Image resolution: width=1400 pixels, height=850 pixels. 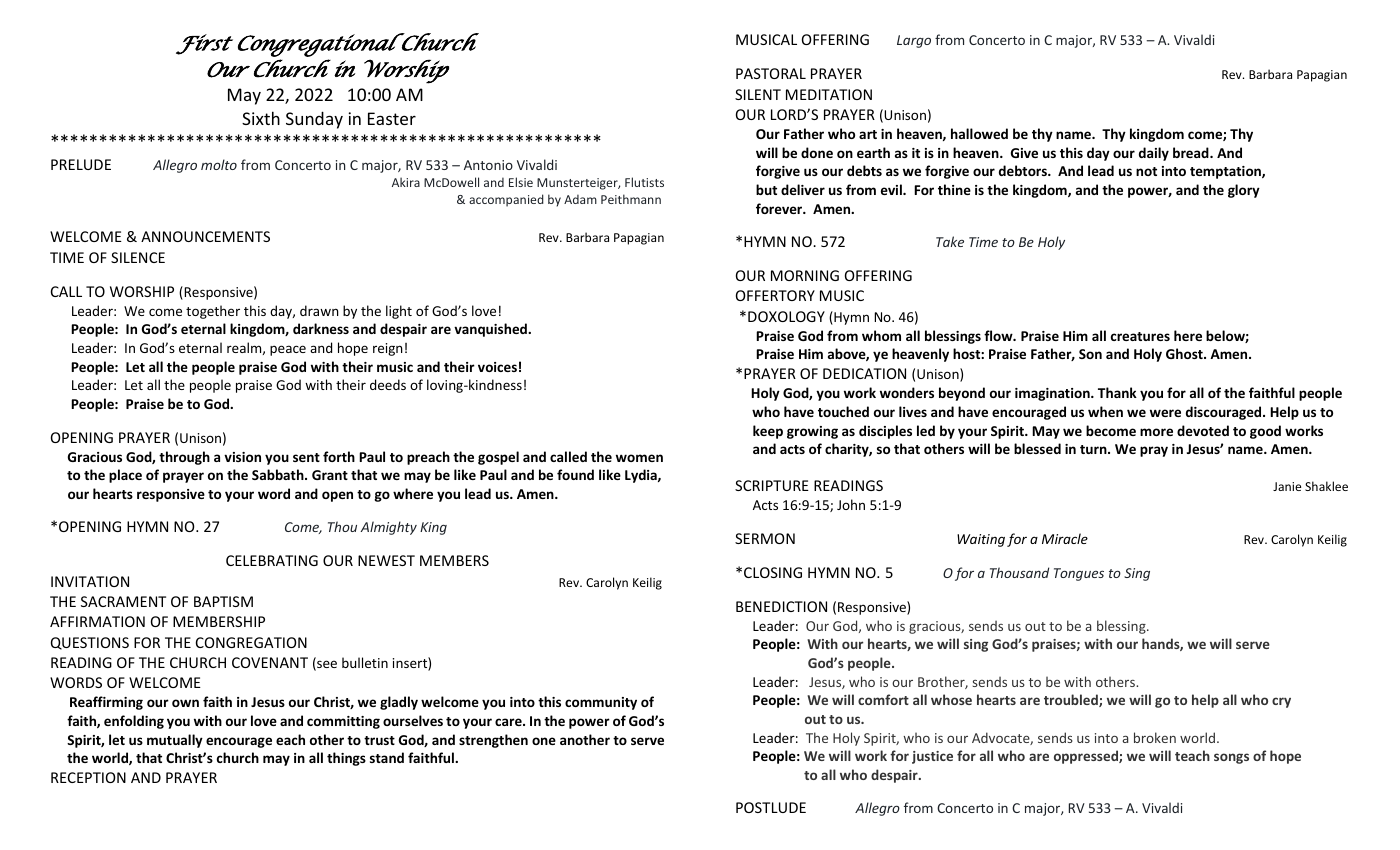 What do you see at coordinates (766, 189) in the image?
I see `but` at bounding box center [766, 189].
